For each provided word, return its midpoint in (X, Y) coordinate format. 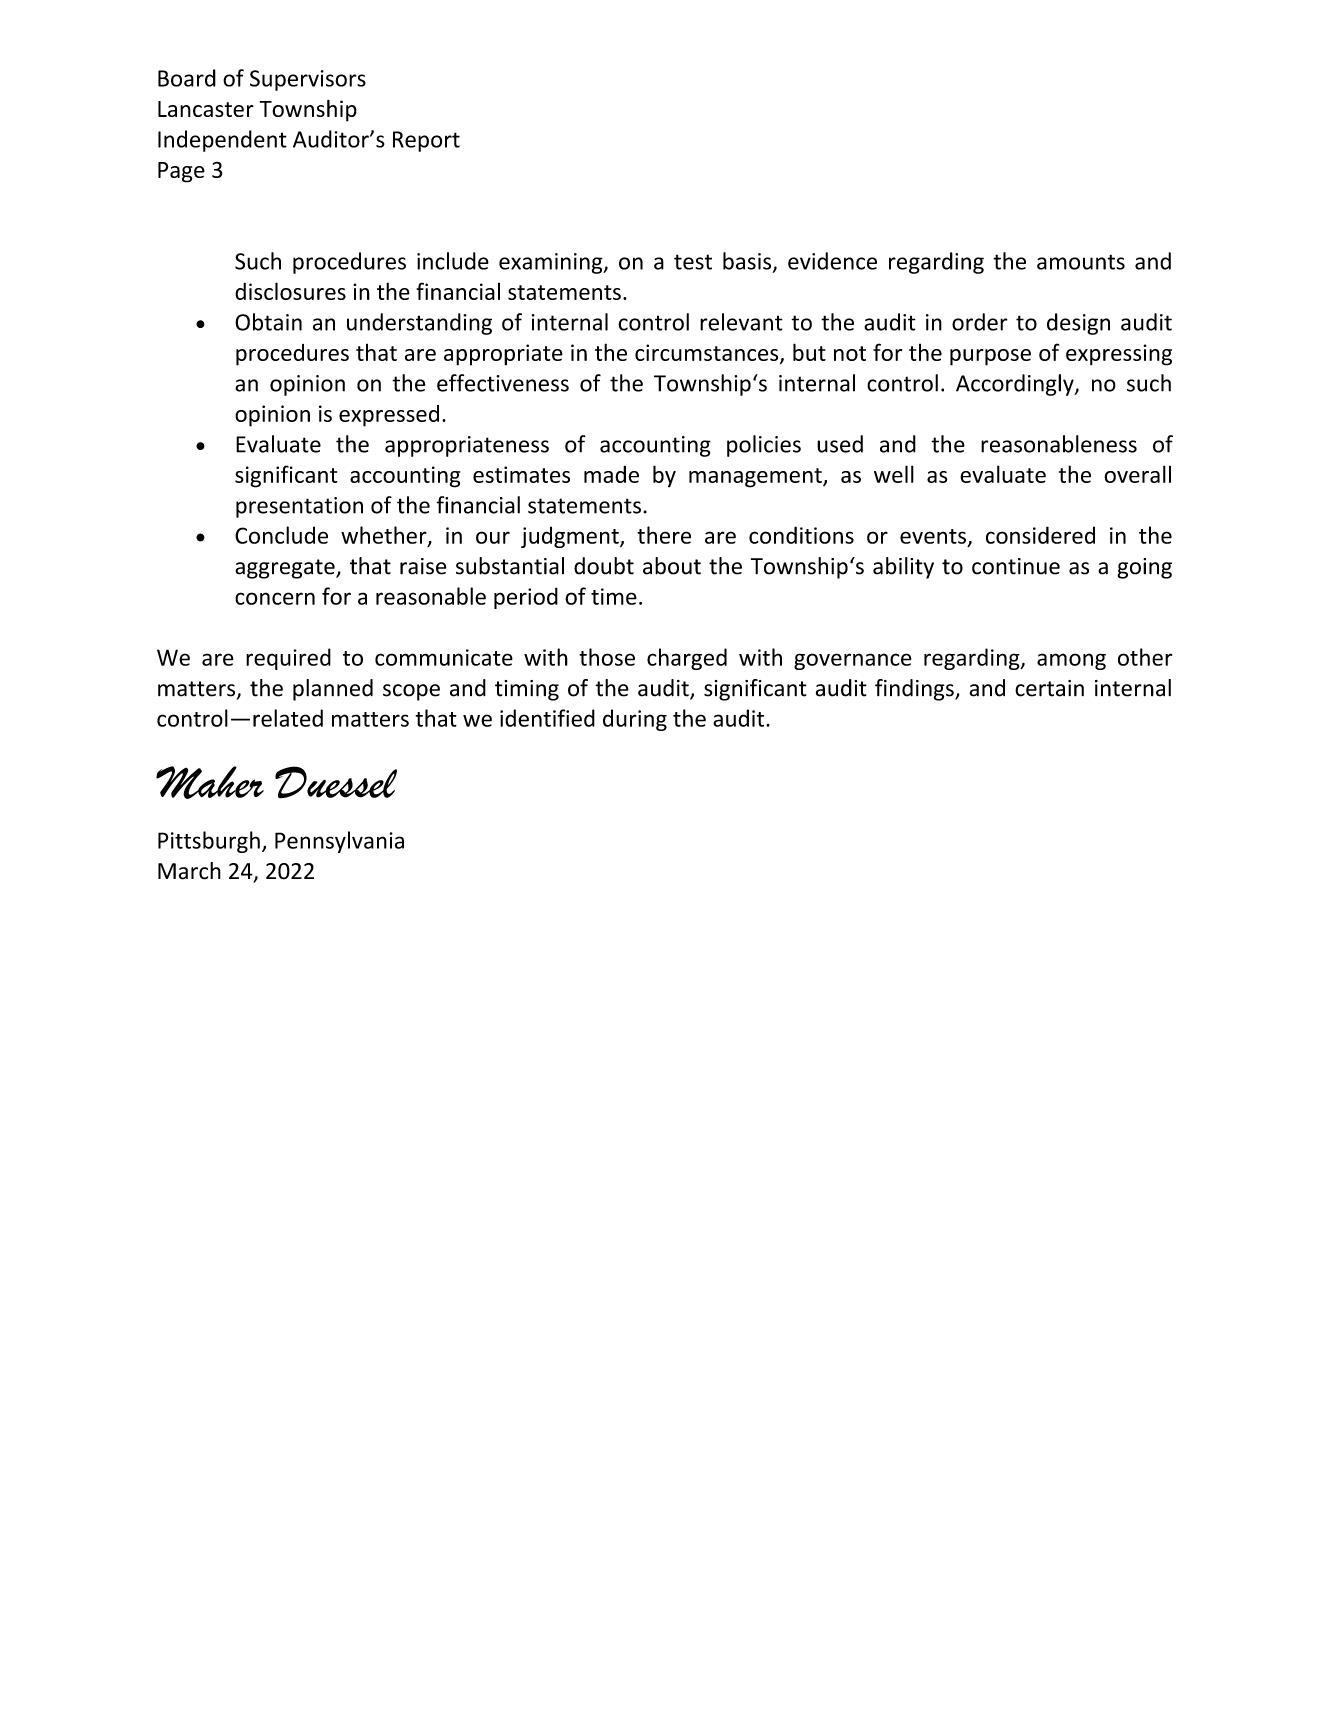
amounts (1081, 262)
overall (1137, 474)
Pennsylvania (339, 842)
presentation (299, 507)
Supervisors (308, 80)
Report (426, 141)
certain (1049, 688)
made (611, 474)
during (635, 720)
